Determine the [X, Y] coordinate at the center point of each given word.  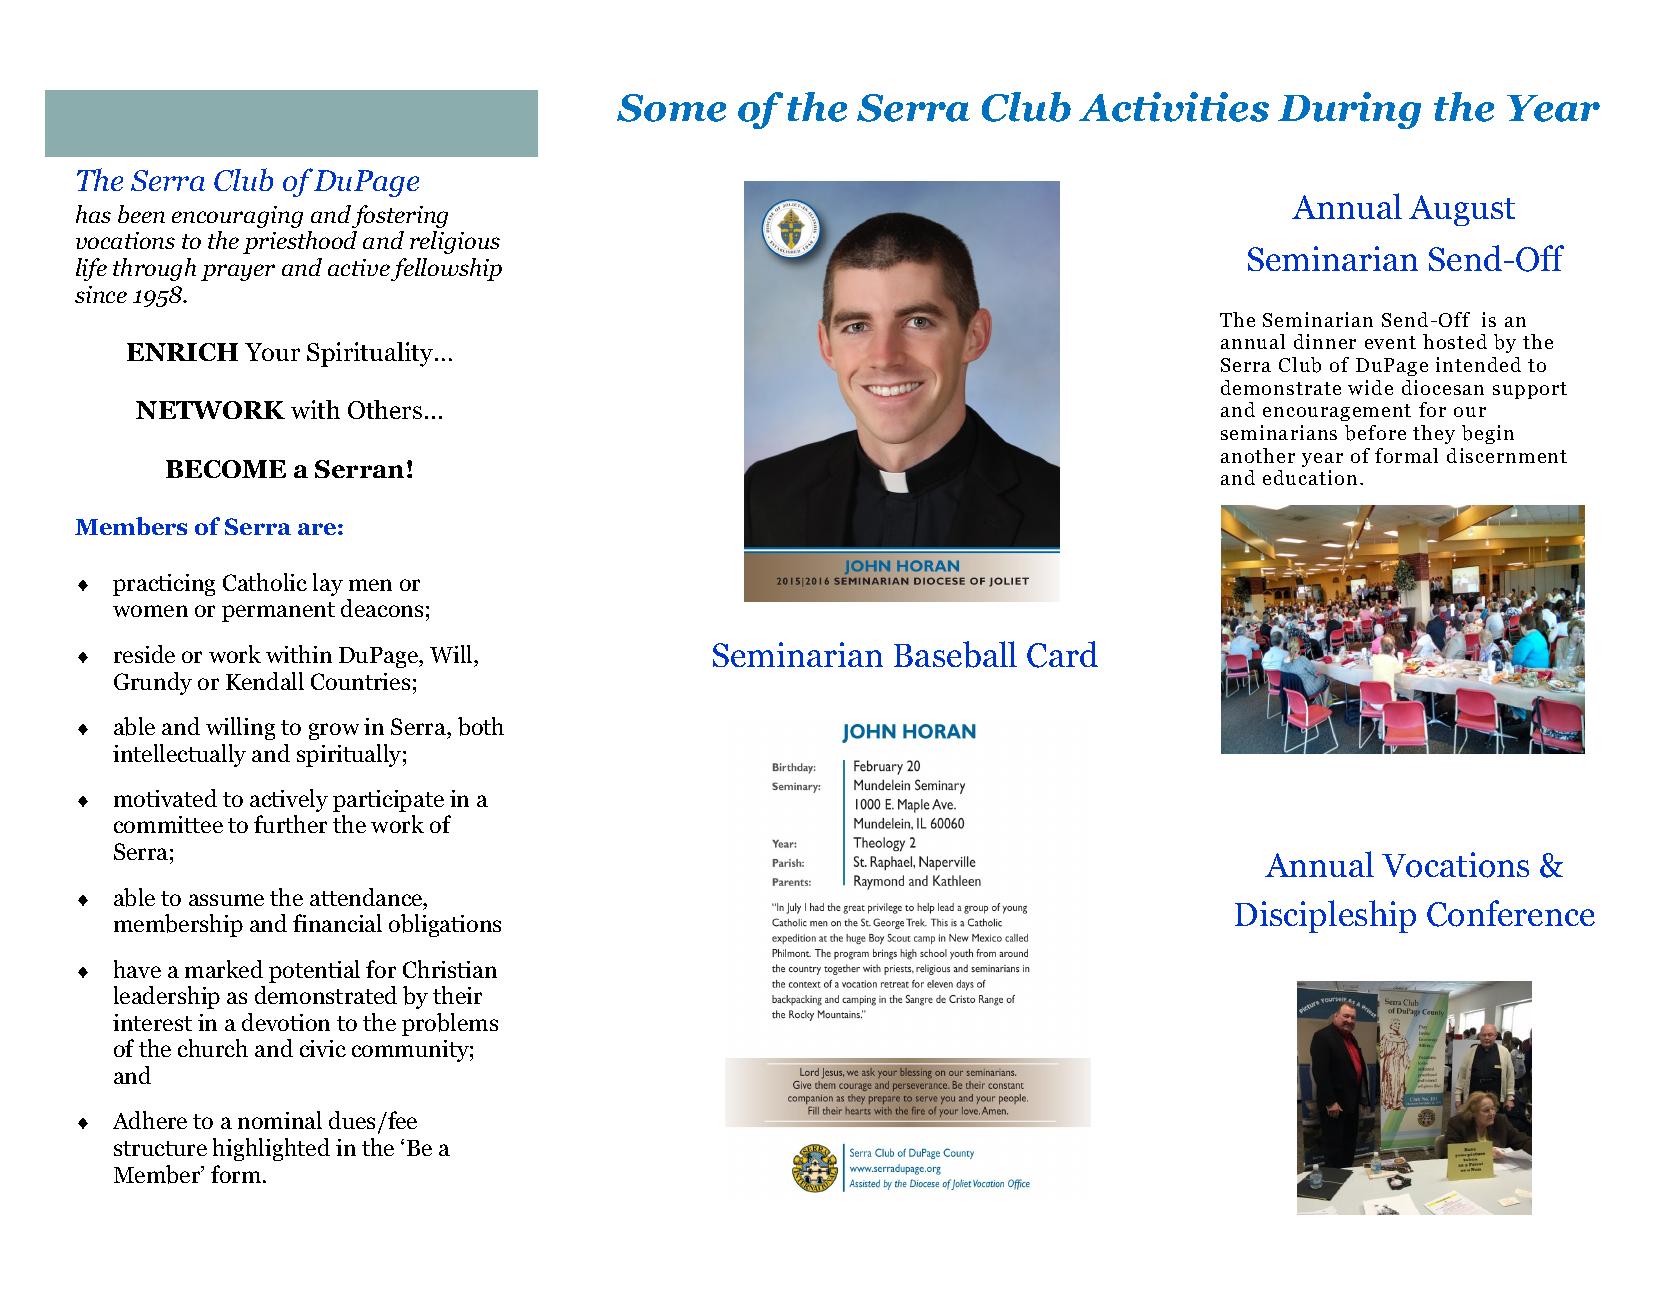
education [1310, 477]
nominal [280, 1120]
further [290, 824]
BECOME [226, 469]
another [1258, 455]
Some [671, 108]
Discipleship [1325, 916]
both [481, 726]
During [1349, 110]
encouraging [237, 217]
